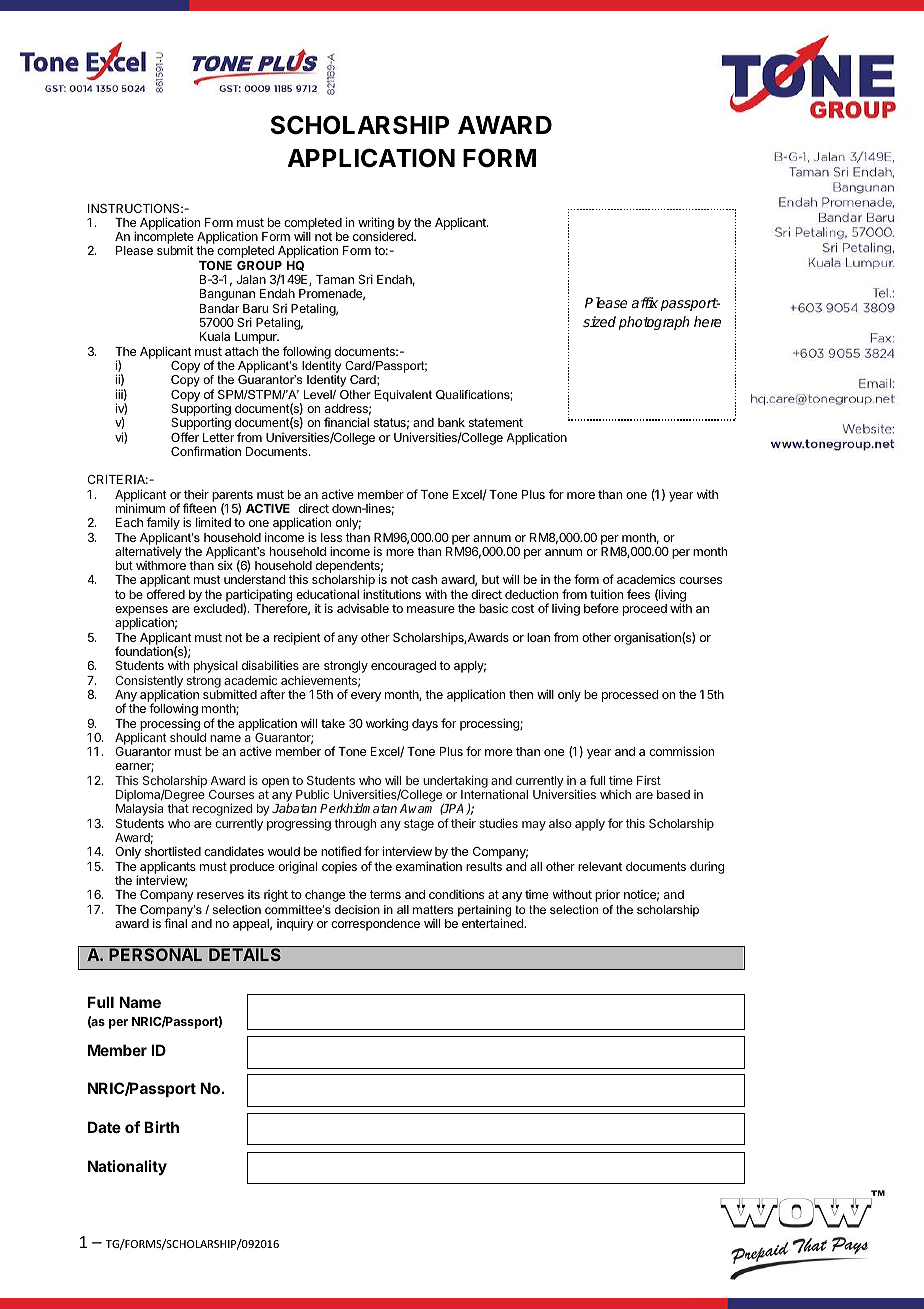 The width and height of the document is (924, 1309). What do you see at coordinates (164, 239) in the document?
I see `incomplete` at bounding box center [164, 239].
